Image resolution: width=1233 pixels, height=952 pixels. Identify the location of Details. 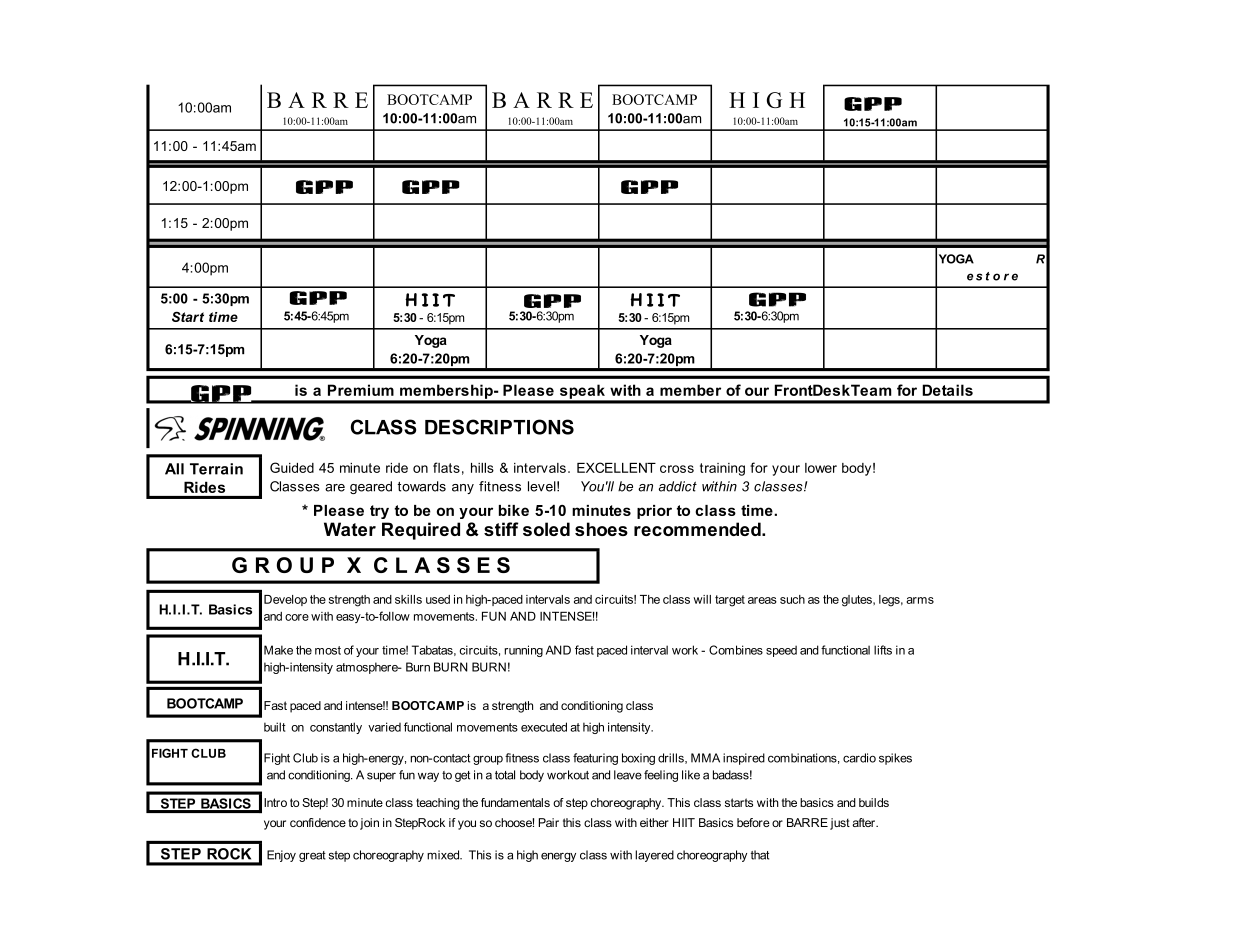
(947, 390).
